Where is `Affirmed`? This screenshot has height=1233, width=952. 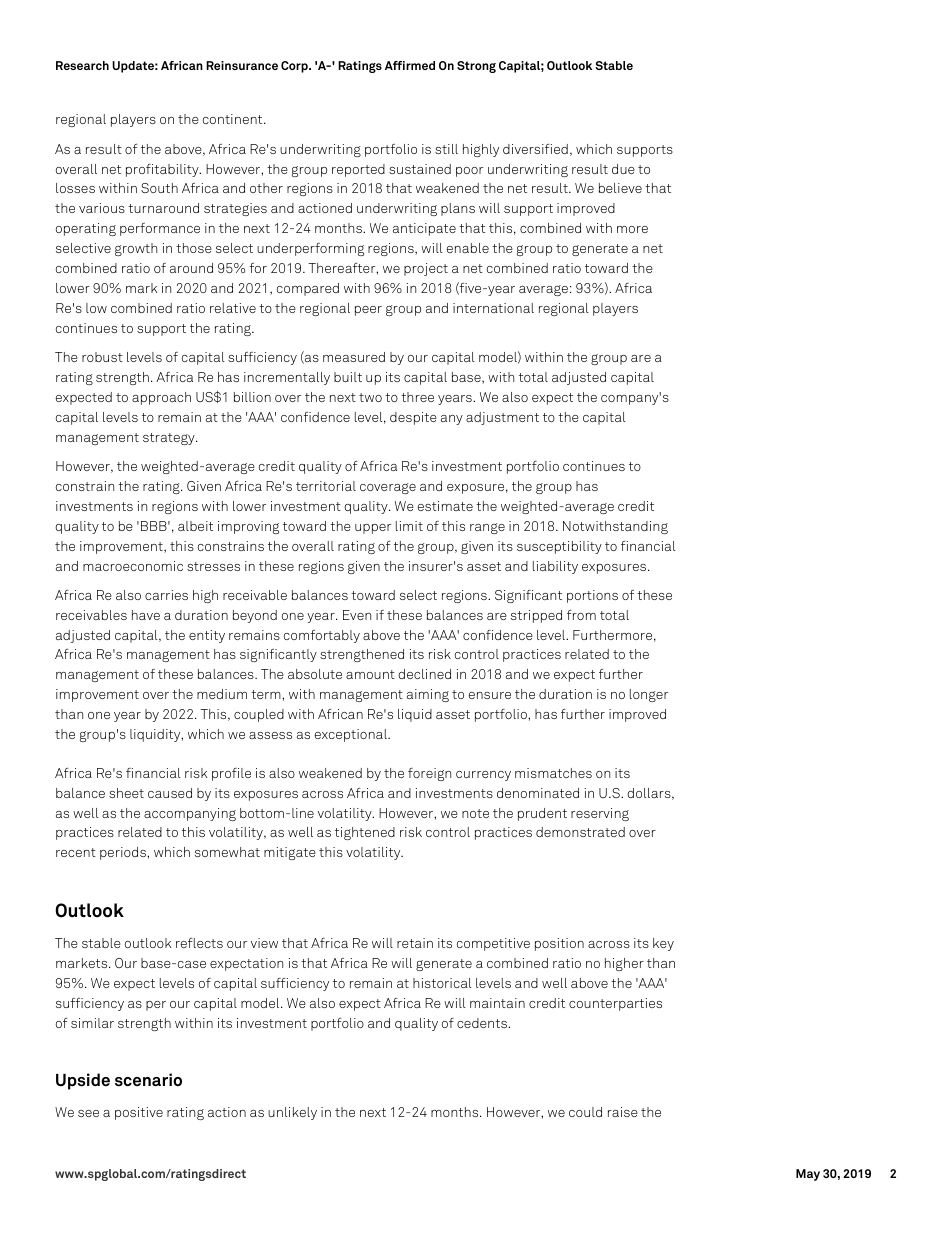
Affirmed is located at coordinates (410, 65).
